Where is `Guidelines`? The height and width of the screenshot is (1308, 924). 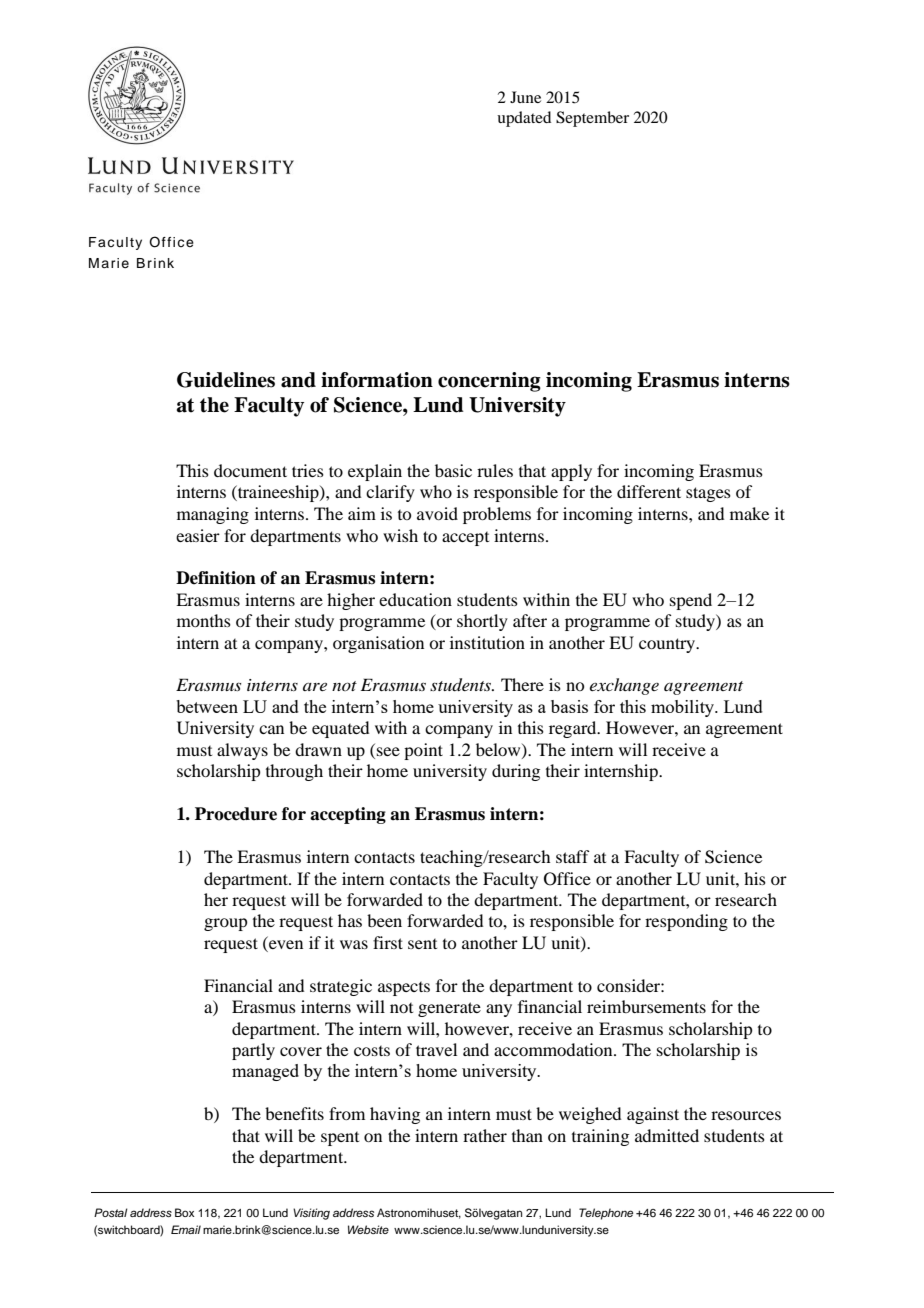 Guidelines is located at coordinates (226, 380).
